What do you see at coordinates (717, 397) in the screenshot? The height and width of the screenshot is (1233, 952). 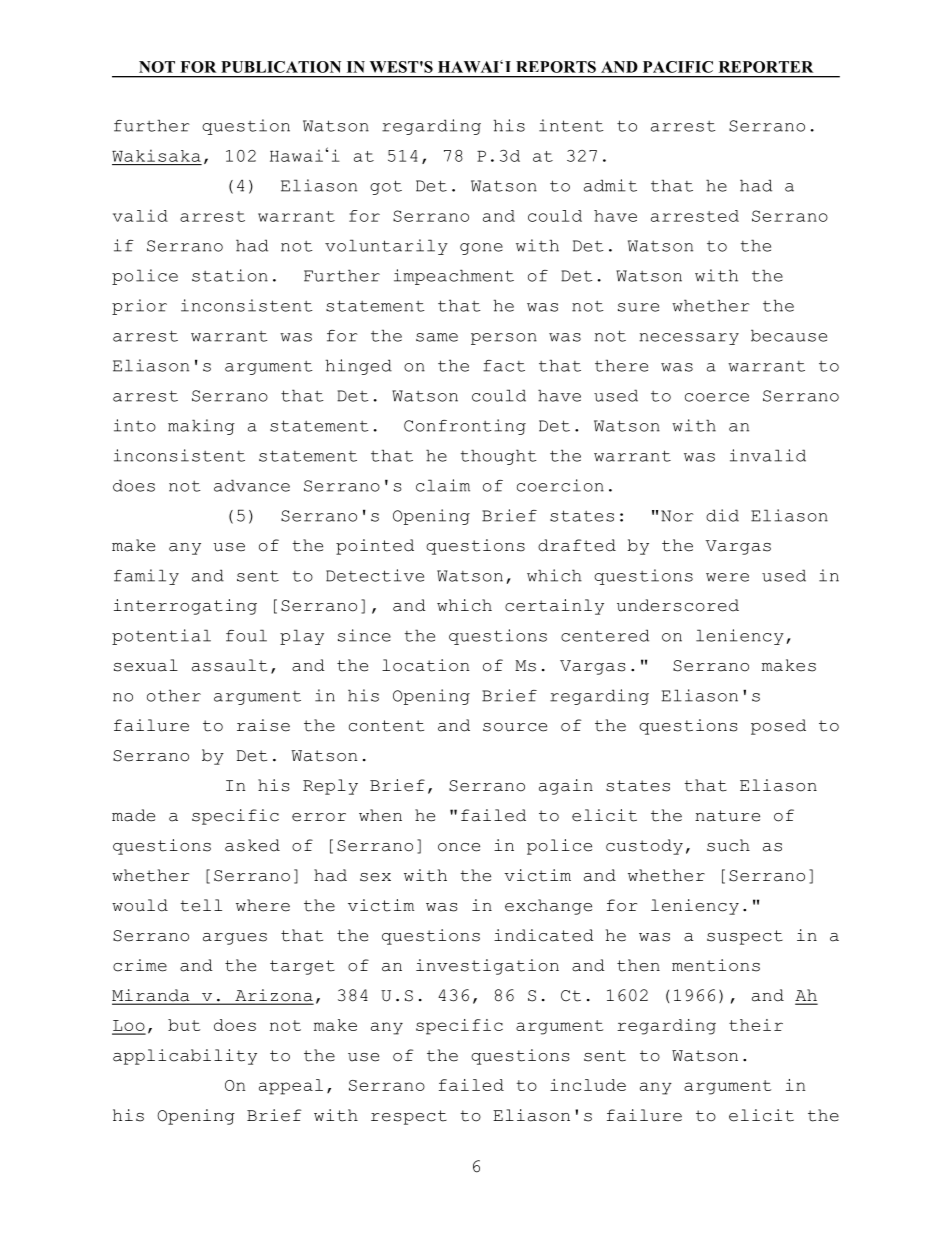 I see `coerce` at bounding box center [717, 397].
